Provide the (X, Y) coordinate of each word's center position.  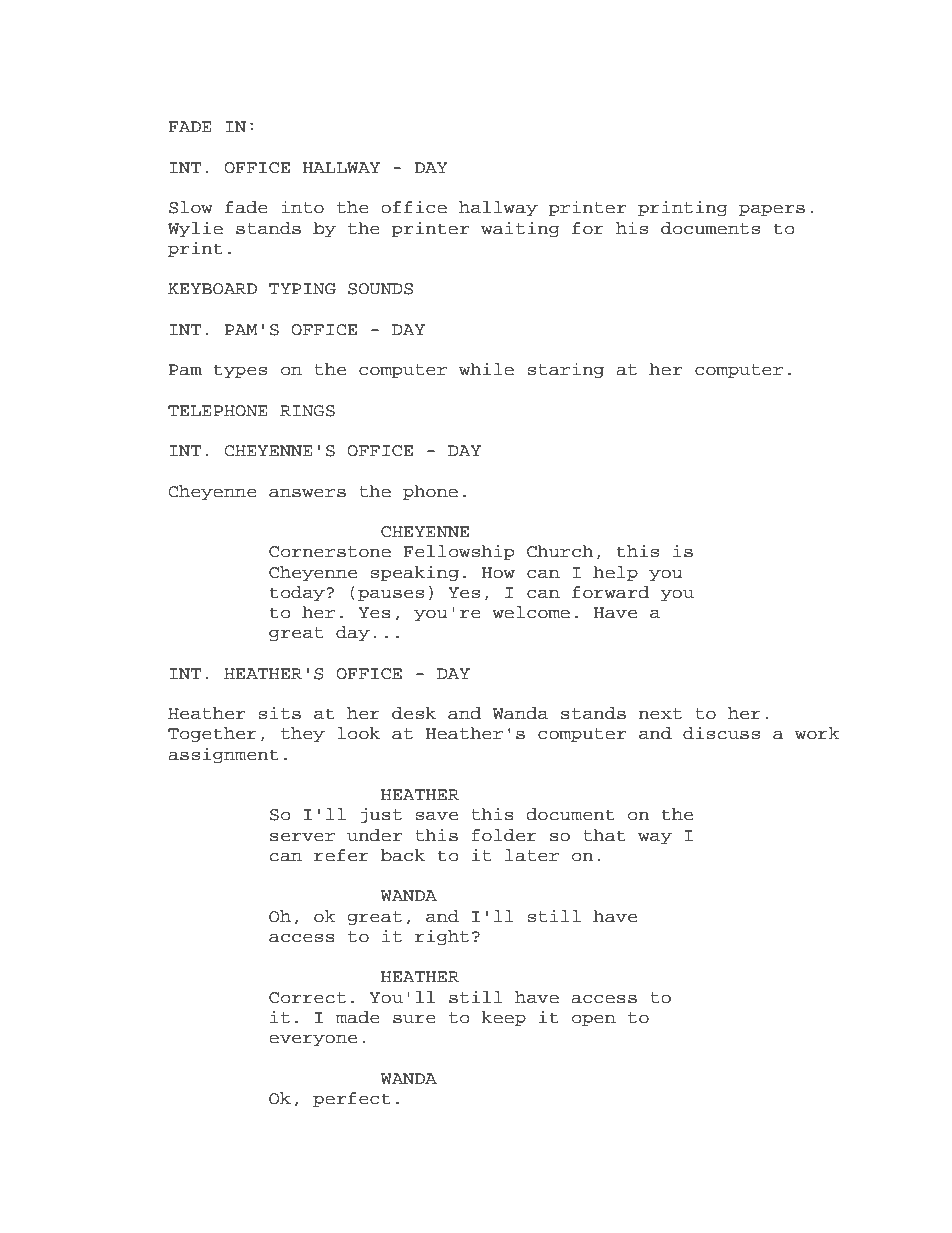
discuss (721, 733)
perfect (352, 1099)
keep (503, 1018)
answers (307, 493)
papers (772, 210)
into (302, 207)
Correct (307, 998)
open (594, 1020)
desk (414, 713)
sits (279, 713)
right (442, 937)
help (615, 573)
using (266, 1202)
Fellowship (459, 552)
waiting (520, 229)
